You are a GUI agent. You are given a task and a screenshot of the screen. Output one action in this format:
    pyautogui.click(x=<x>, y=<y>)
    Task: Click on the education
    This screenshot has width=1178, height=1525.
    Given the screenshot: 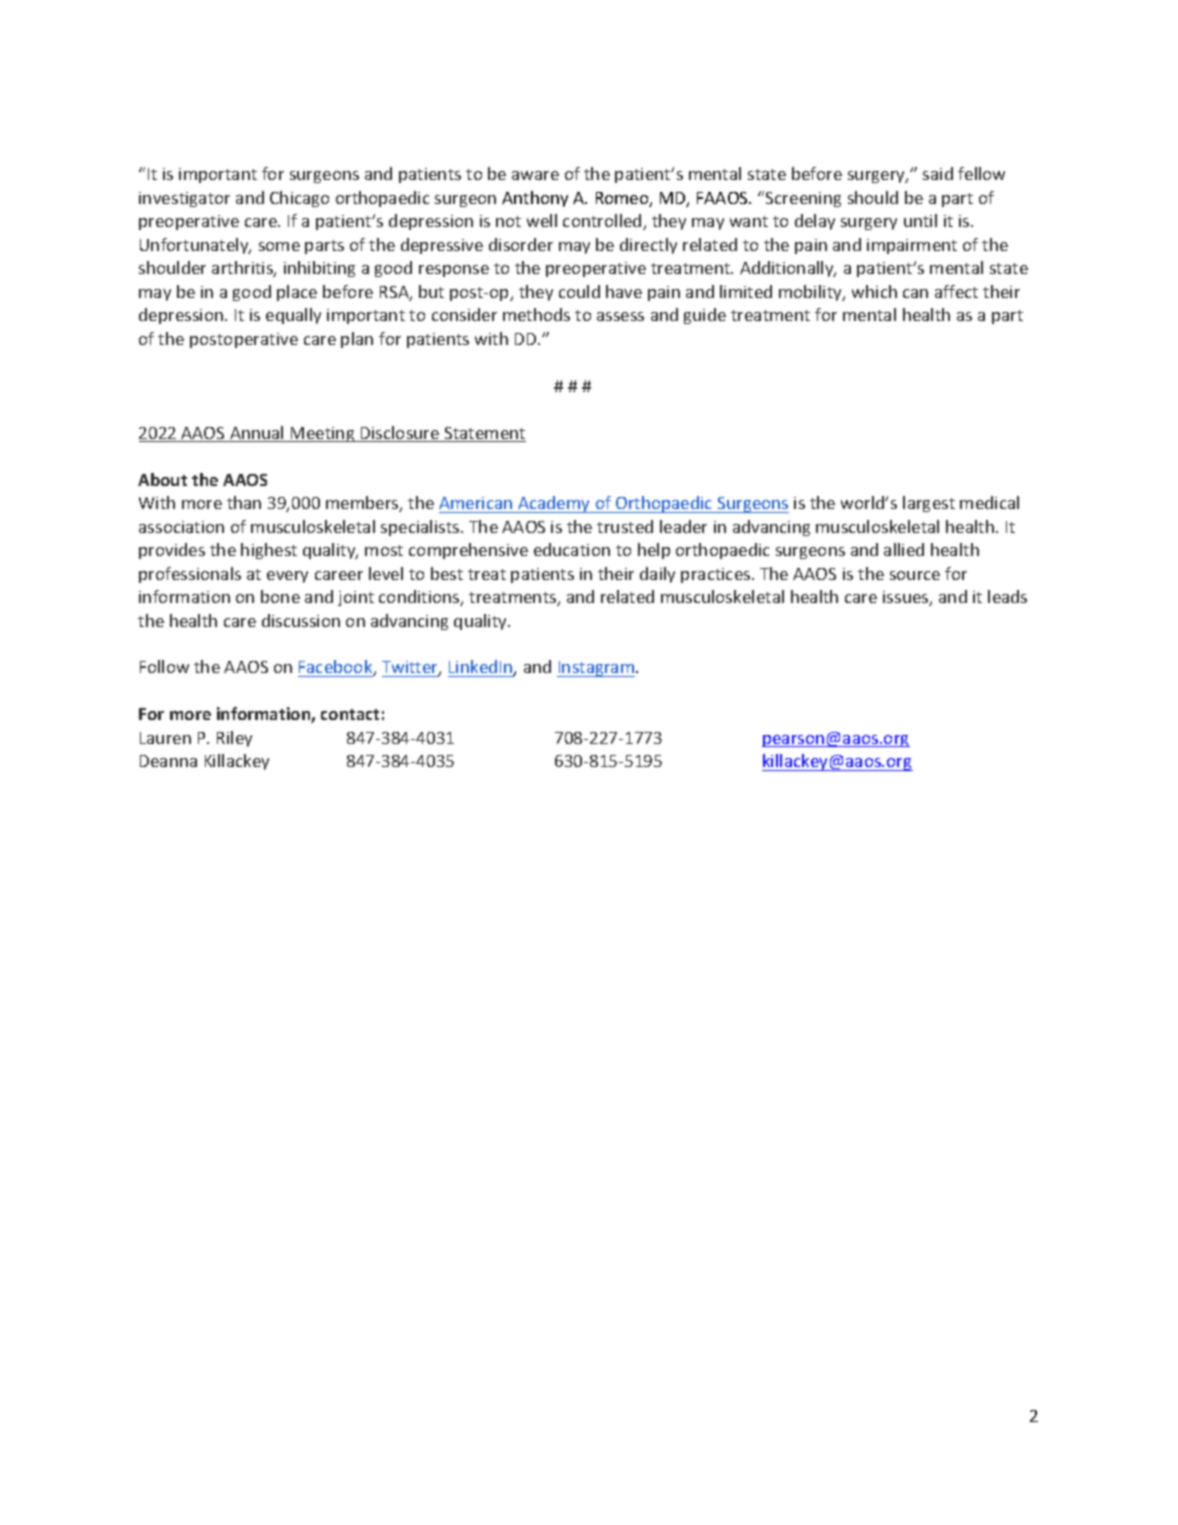 What is the action you would take?
    pyautogui.click(x=572, y=549)
